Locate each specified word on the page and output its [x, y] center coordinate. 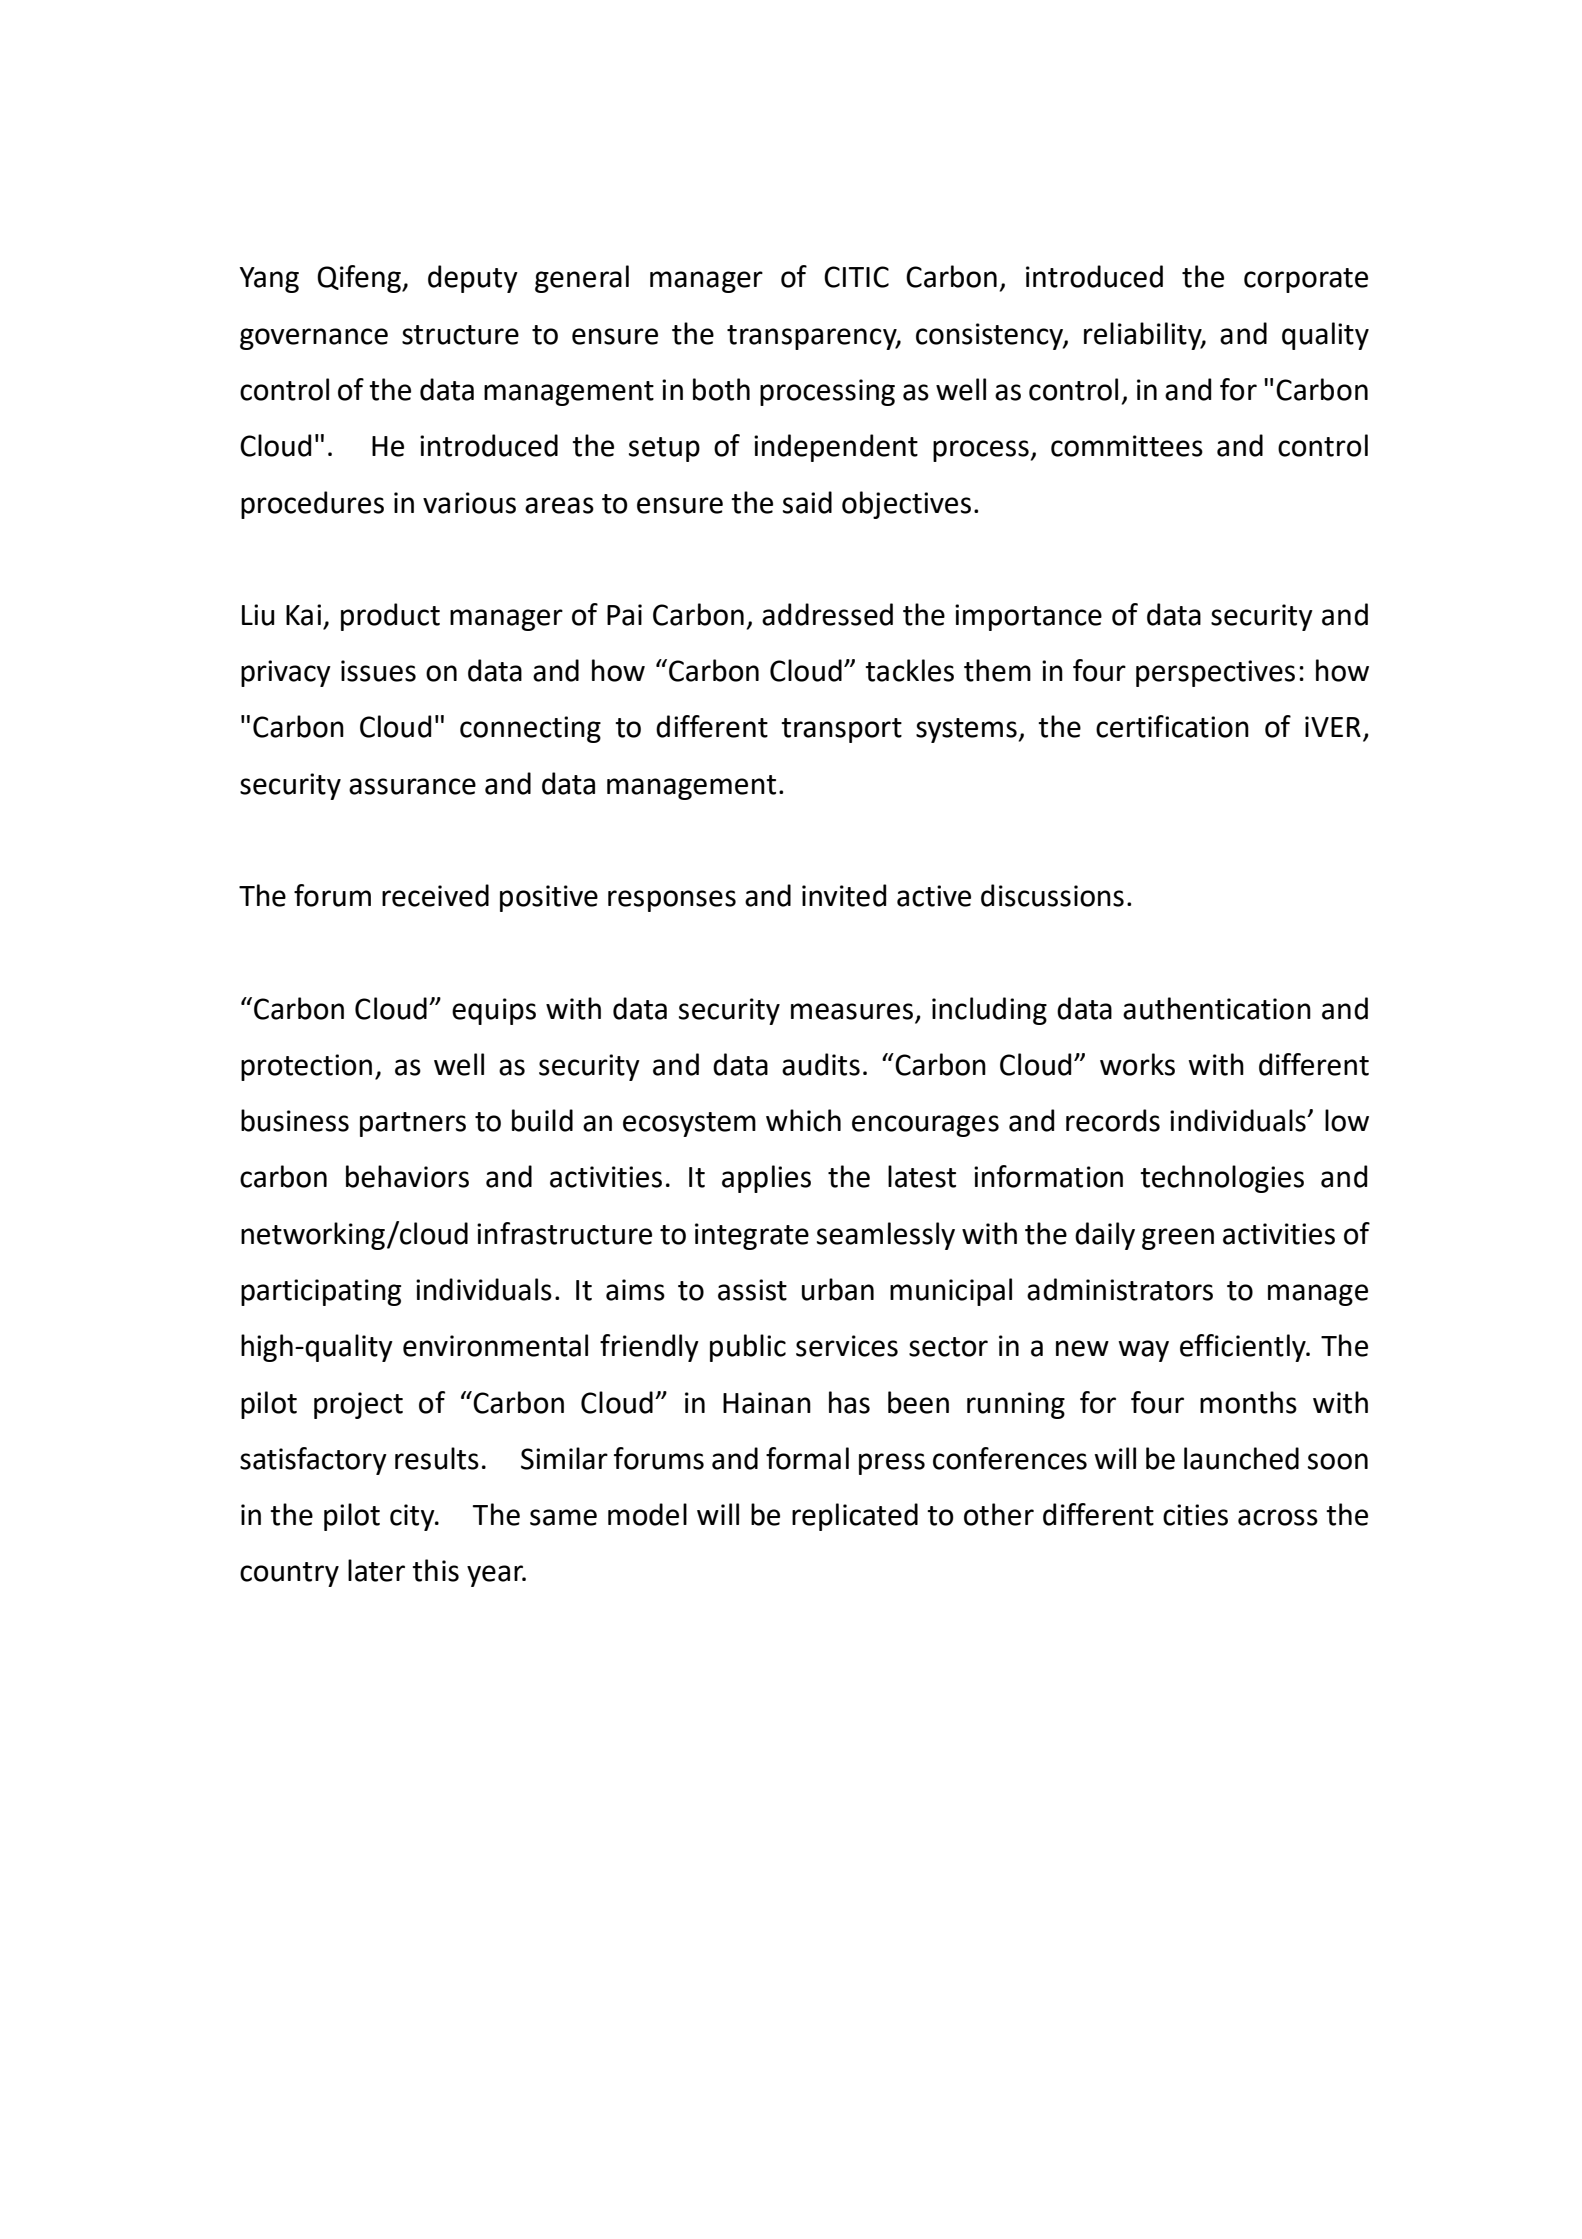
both [721, 389]
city [413, 1517]
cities [1195, 1515]
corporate [1306, 280]
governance [314, 339]
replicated [855, 1517]
